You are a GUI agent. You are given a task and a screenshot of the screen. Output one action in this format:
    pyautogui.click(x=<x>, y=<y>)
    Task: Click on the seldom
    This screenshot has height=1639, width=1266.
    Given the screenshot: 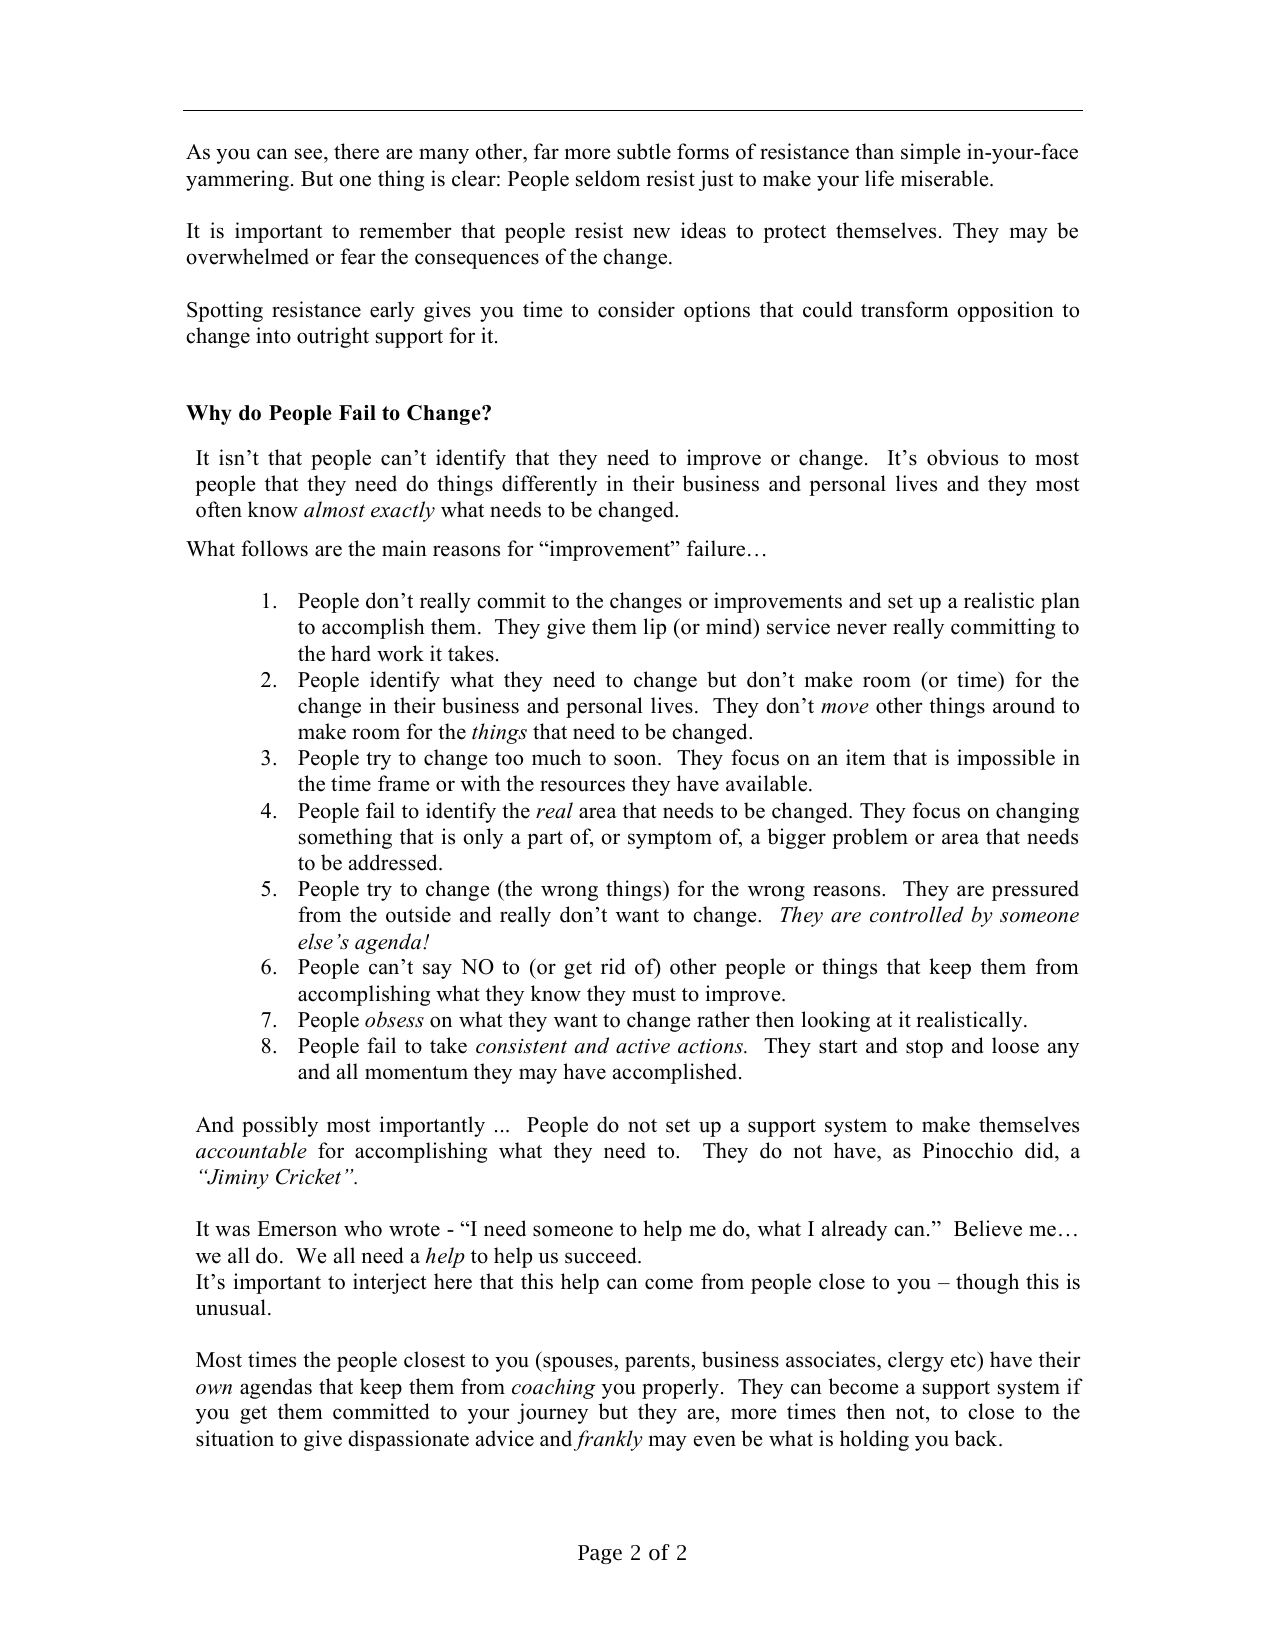 What is the action you would take?
    pyautogui.click(x=608, y=178)
